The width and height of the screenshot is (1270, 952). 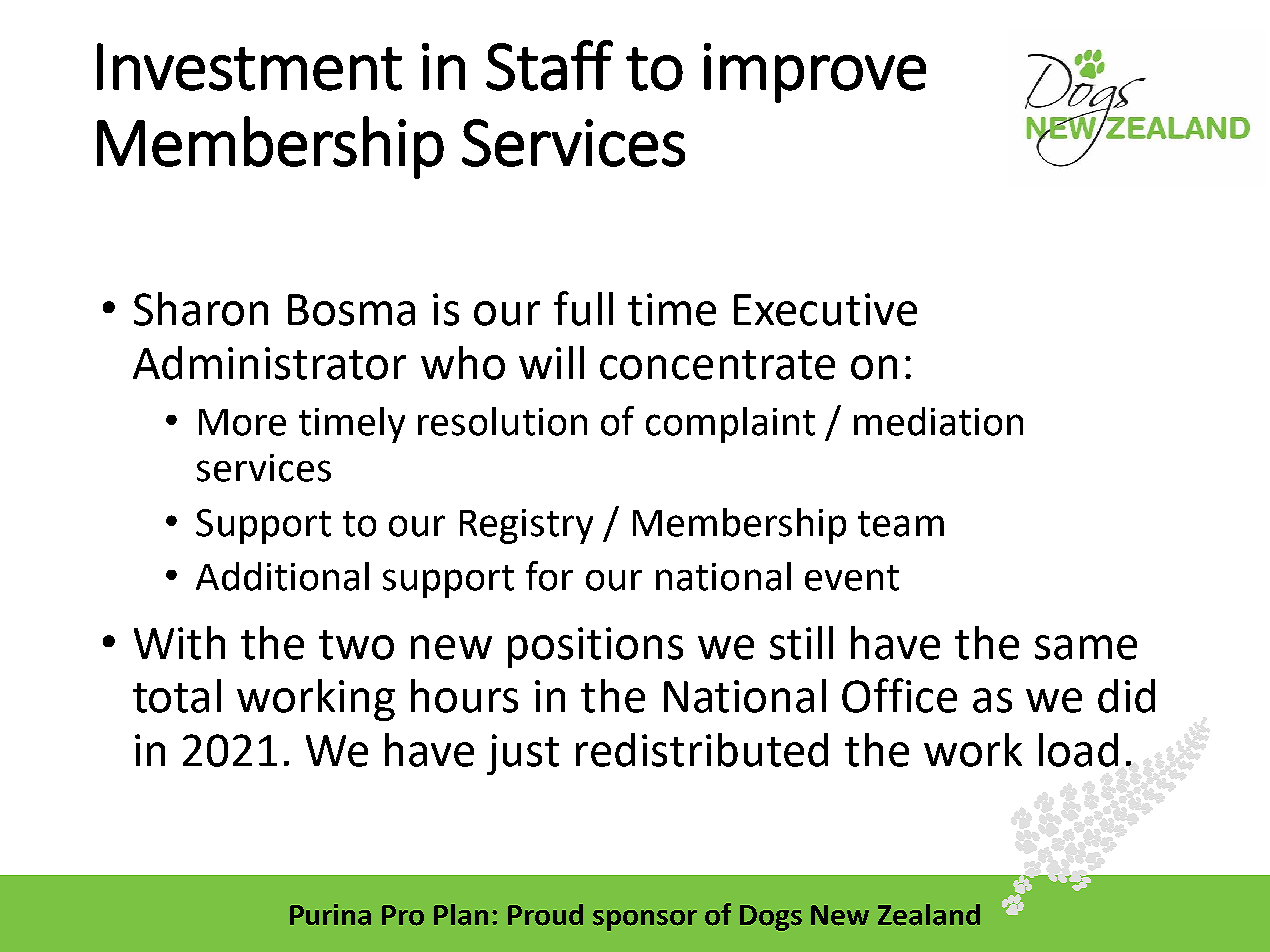 What do you see at coordinates (1086, 647) in the screenshot?
I see `same` at bounding box center [1086, 647].
